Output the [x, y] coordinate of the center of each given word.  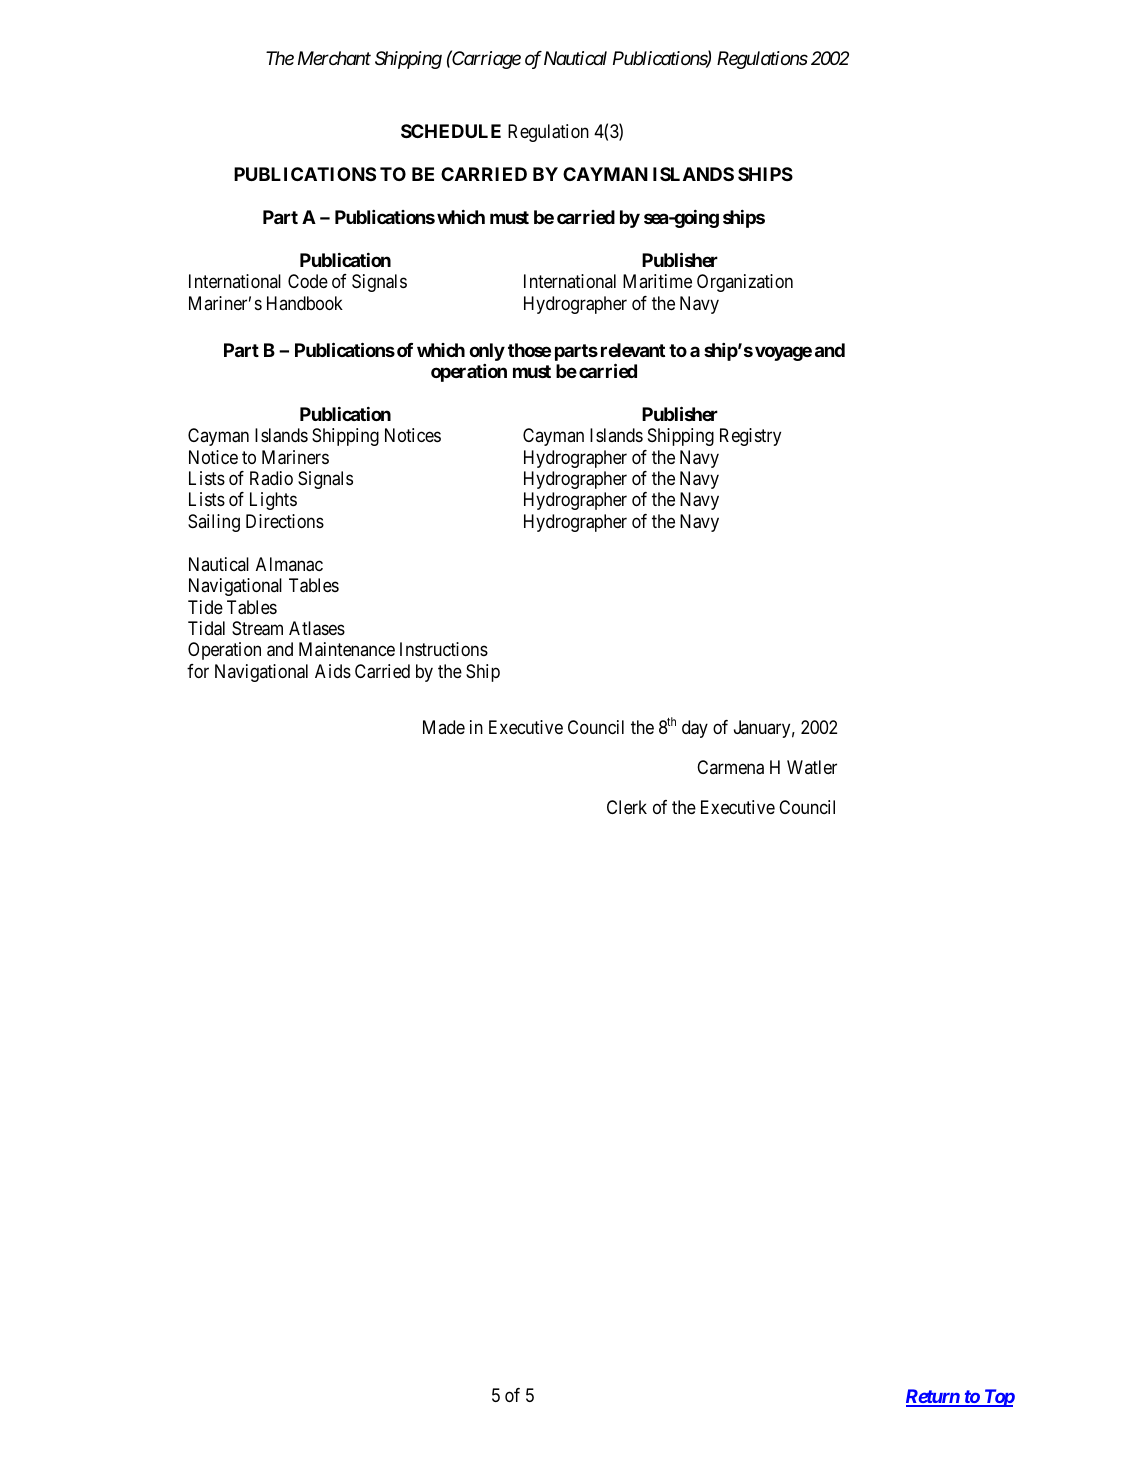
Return [933, 1397]
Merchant [334, 58]
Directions [285, 521]
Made [444, 727]
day [695, 729]
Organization [745, 283]
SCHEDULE [451, 131]
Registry [750, 437]
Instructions [444, 649]
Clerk [627, 807]
